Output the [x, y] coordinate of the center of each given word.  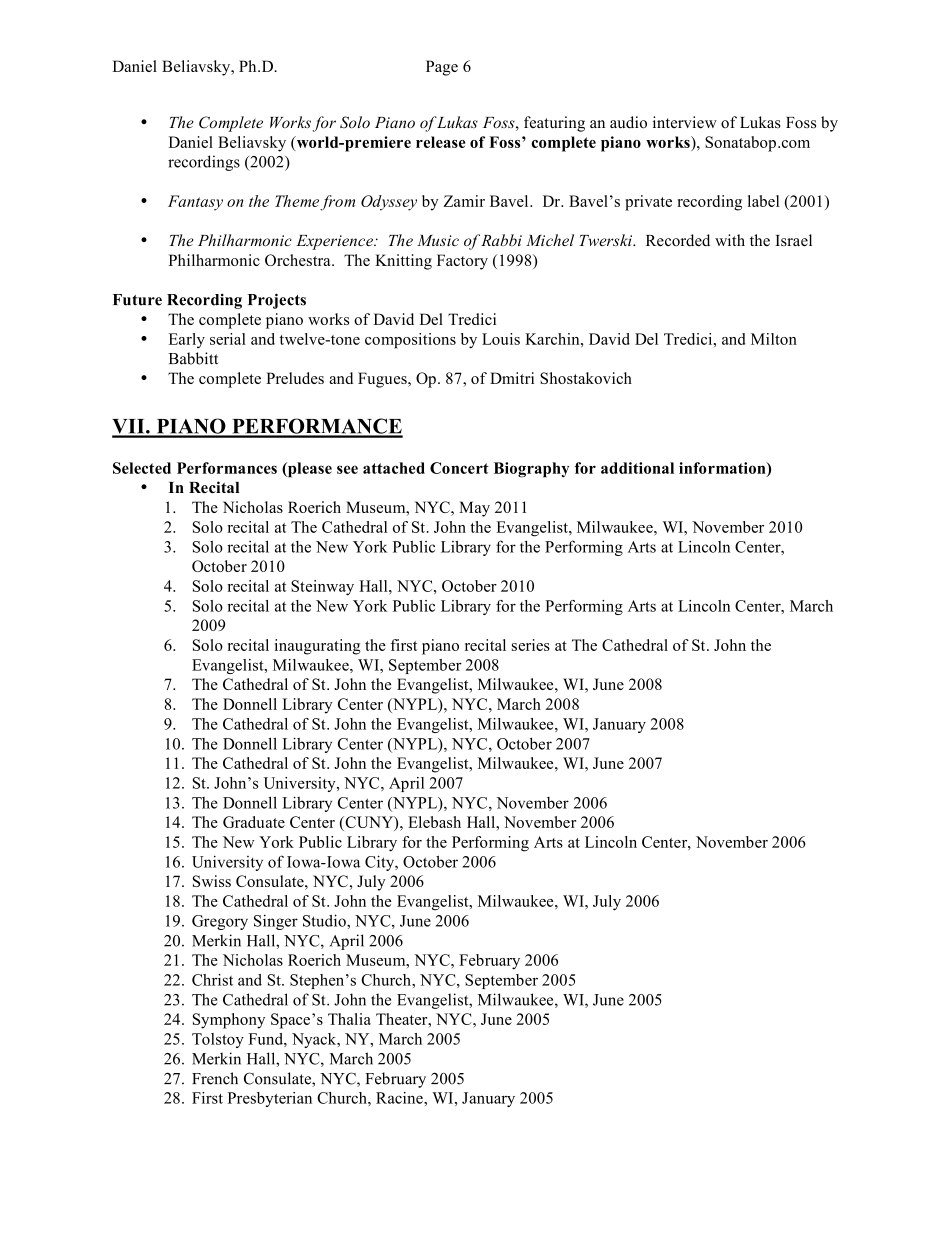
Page [442, 68]
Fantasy [195, 203]
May [474, 509]
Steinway [322, 588]
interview [685, 122]
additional [637, 468]
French [215, 1078]
